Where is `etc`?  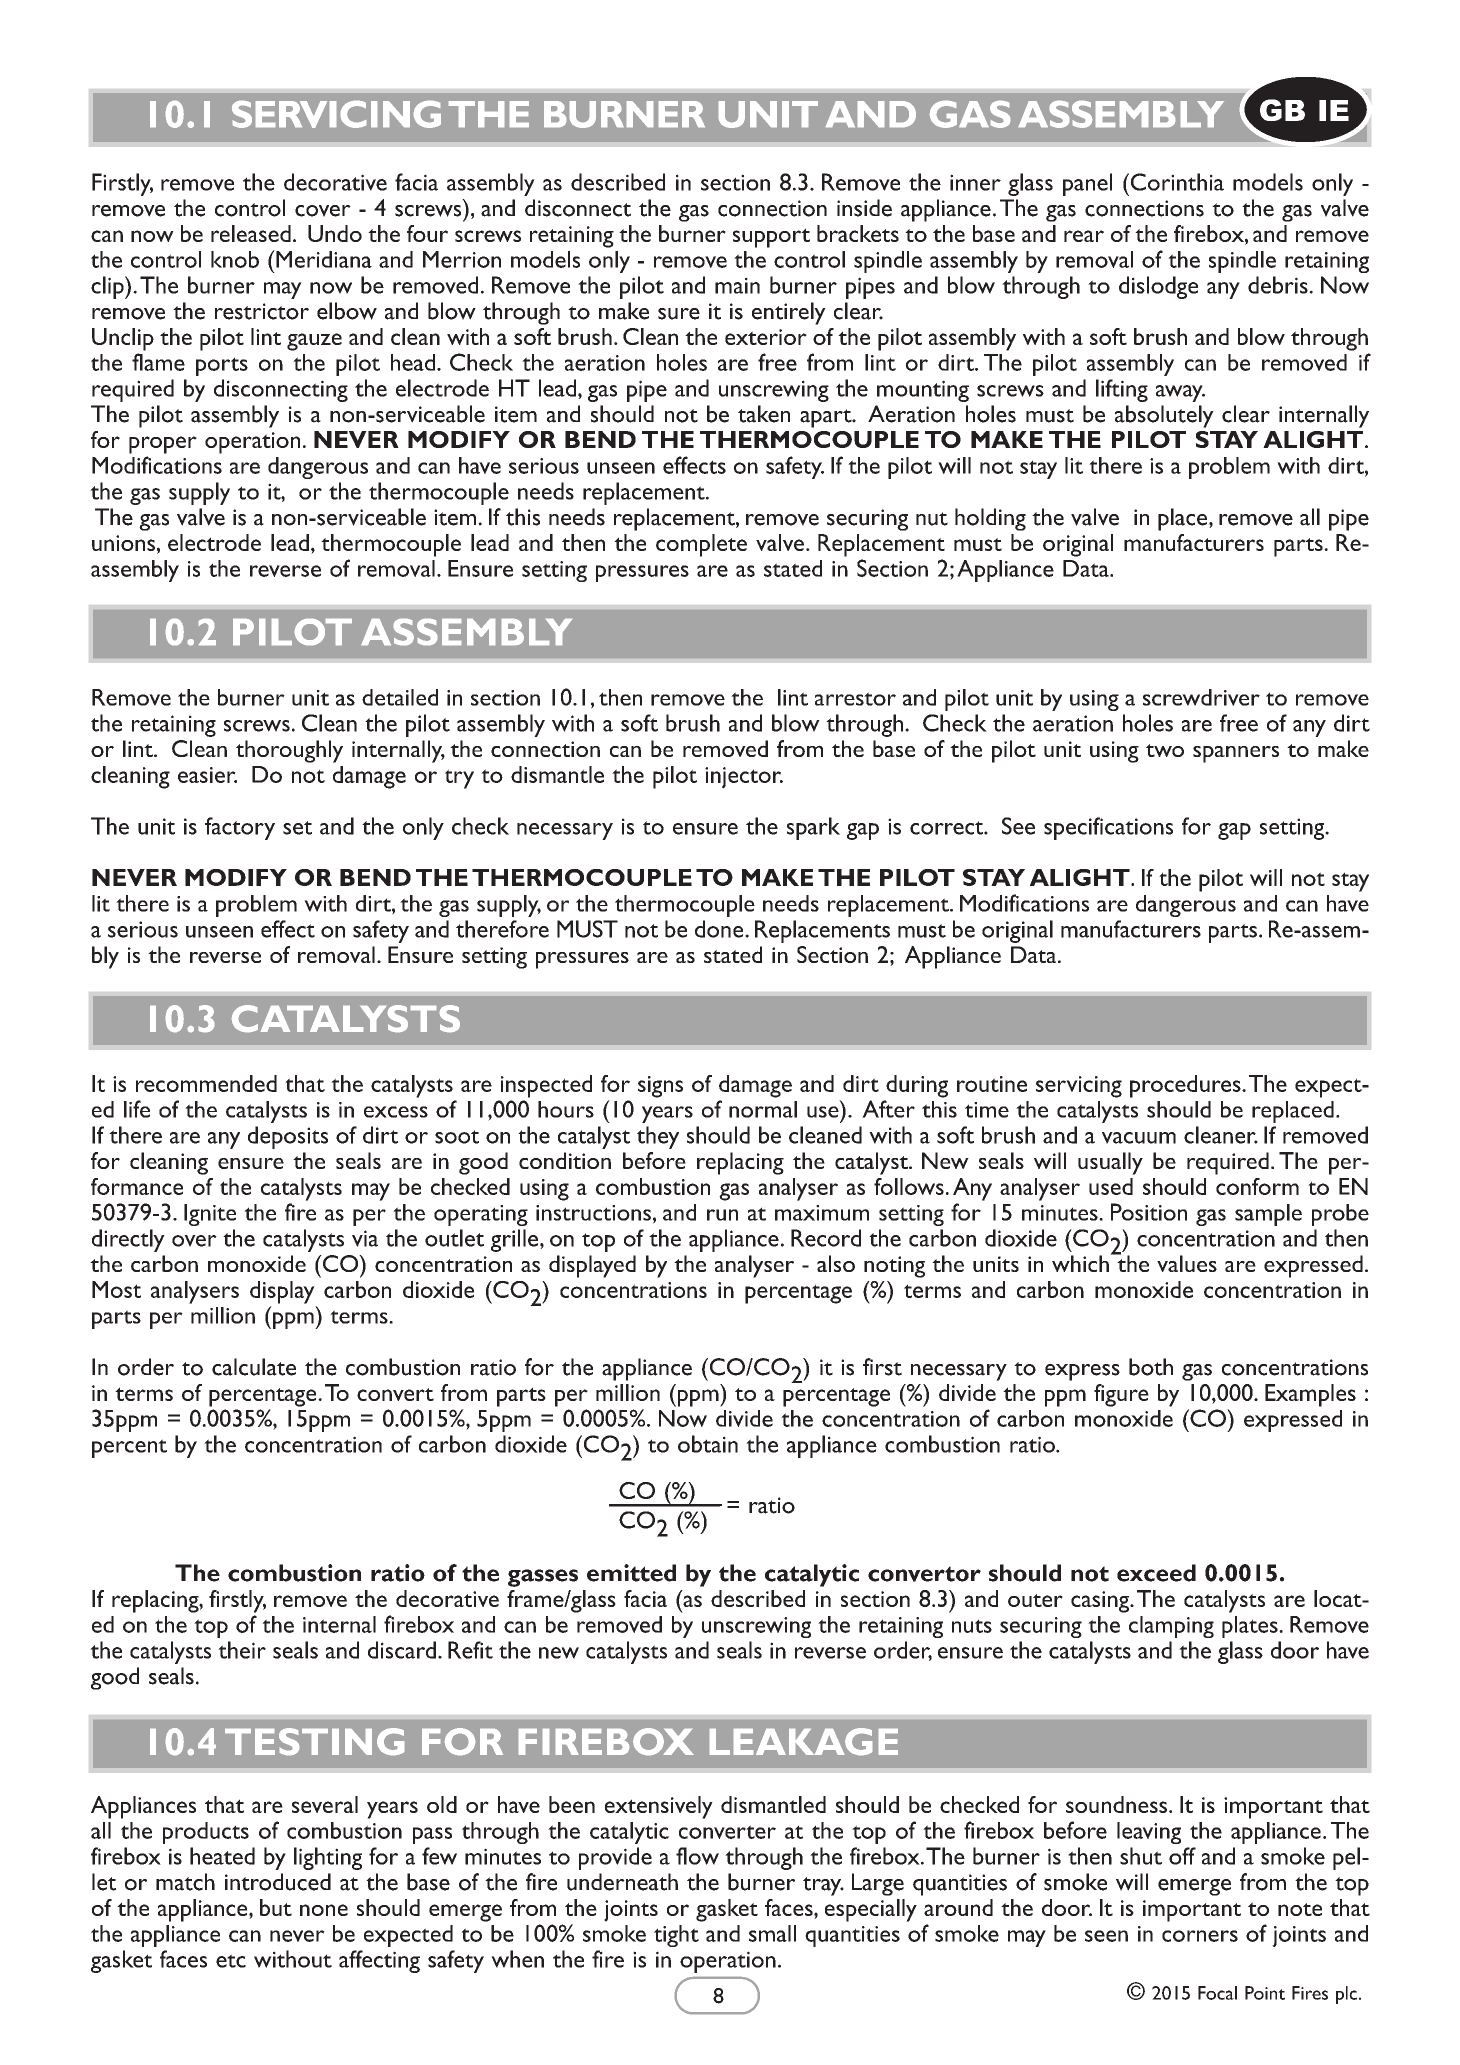
etc is located at coordinates (231, 1961).
